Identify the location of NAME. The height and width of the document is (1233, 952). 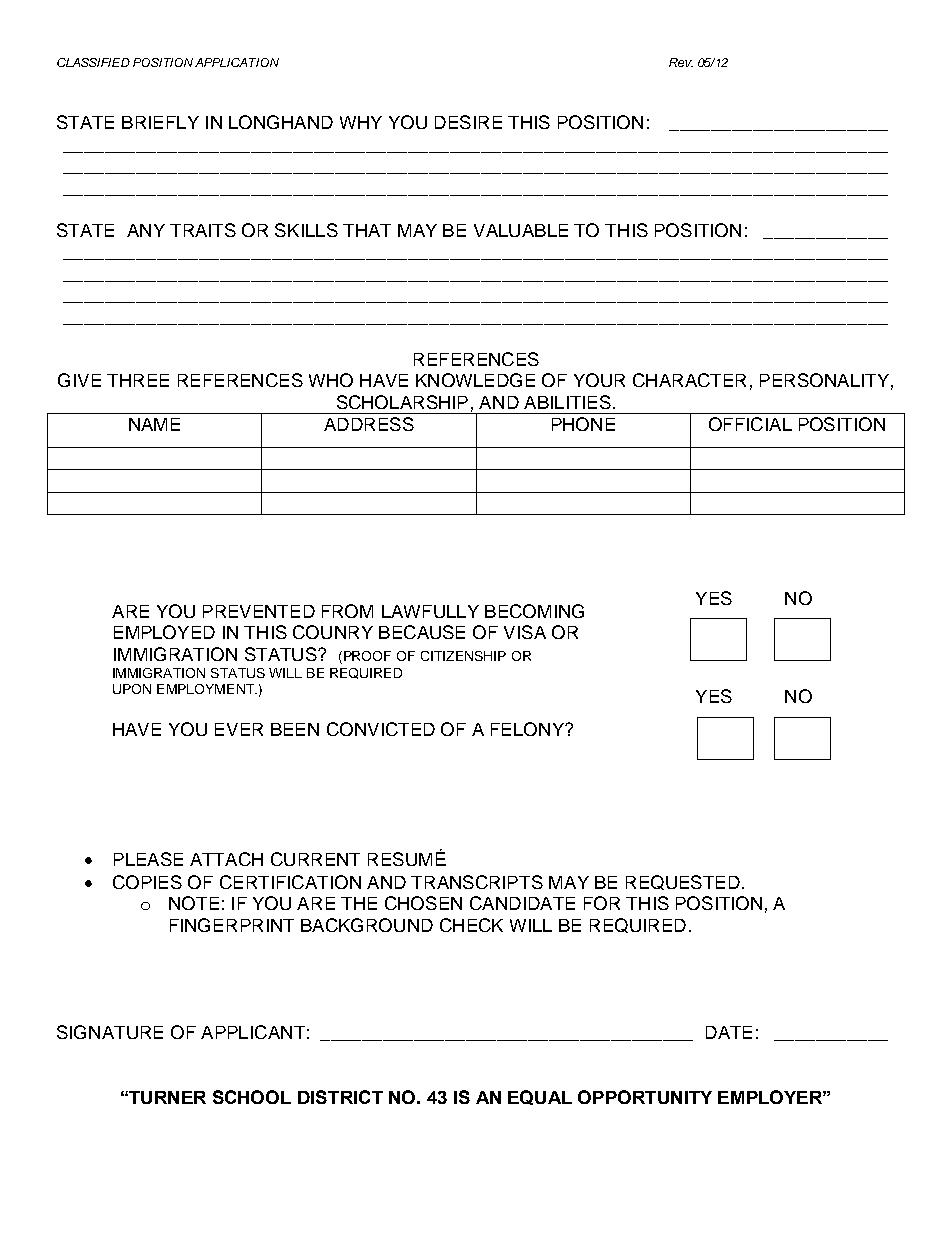
(154, 424).
